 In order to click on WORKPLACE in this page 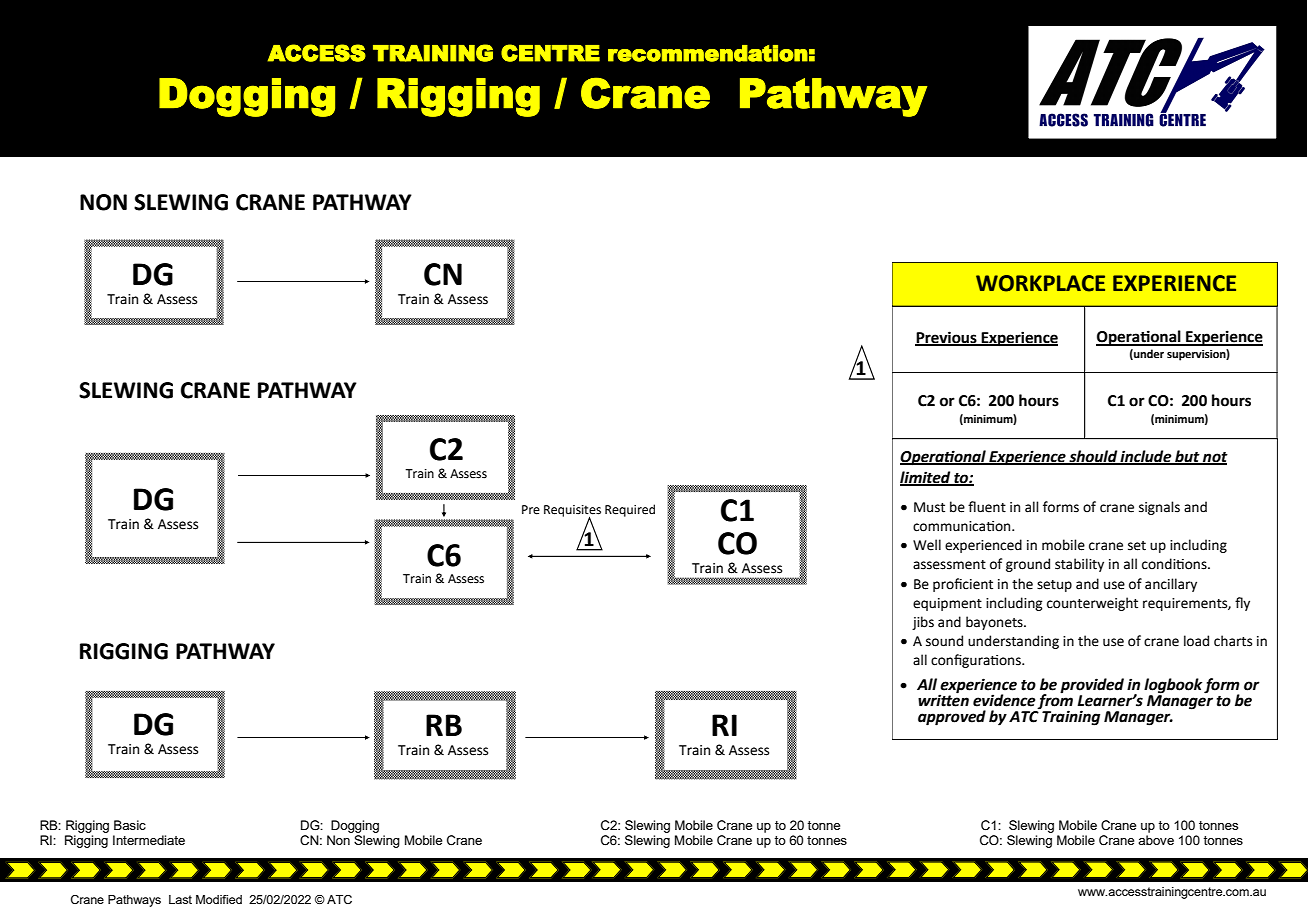, I will do `click(1040, 283)`.
